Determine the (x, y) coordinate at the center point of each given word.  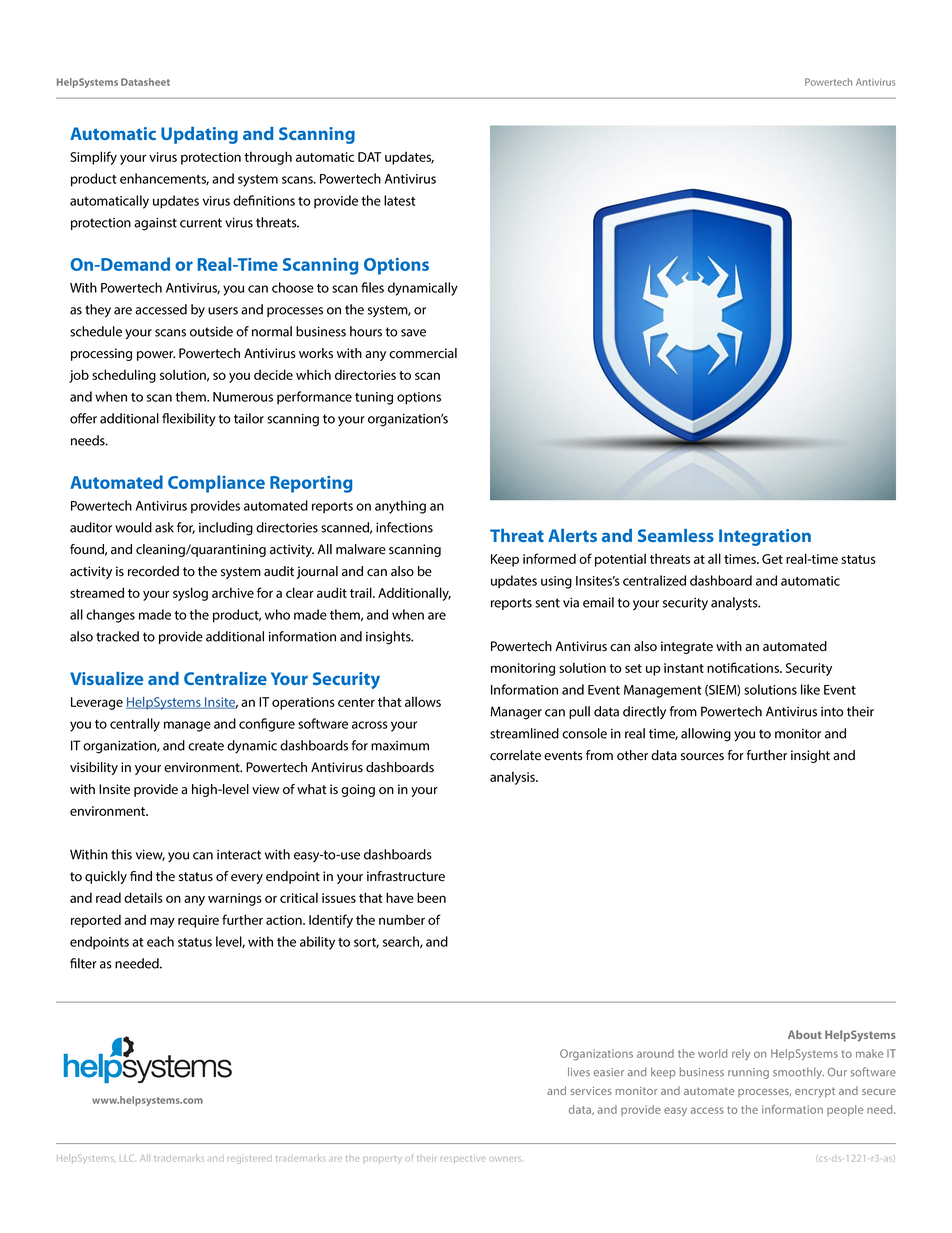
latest (400, 200)
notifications (744, 667)
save (413, 333)
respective (463, 1160)
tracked (117, 636)
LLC (127, 1158)
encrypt (815, 1092)
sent (547, 603)
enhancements (164, 179)
